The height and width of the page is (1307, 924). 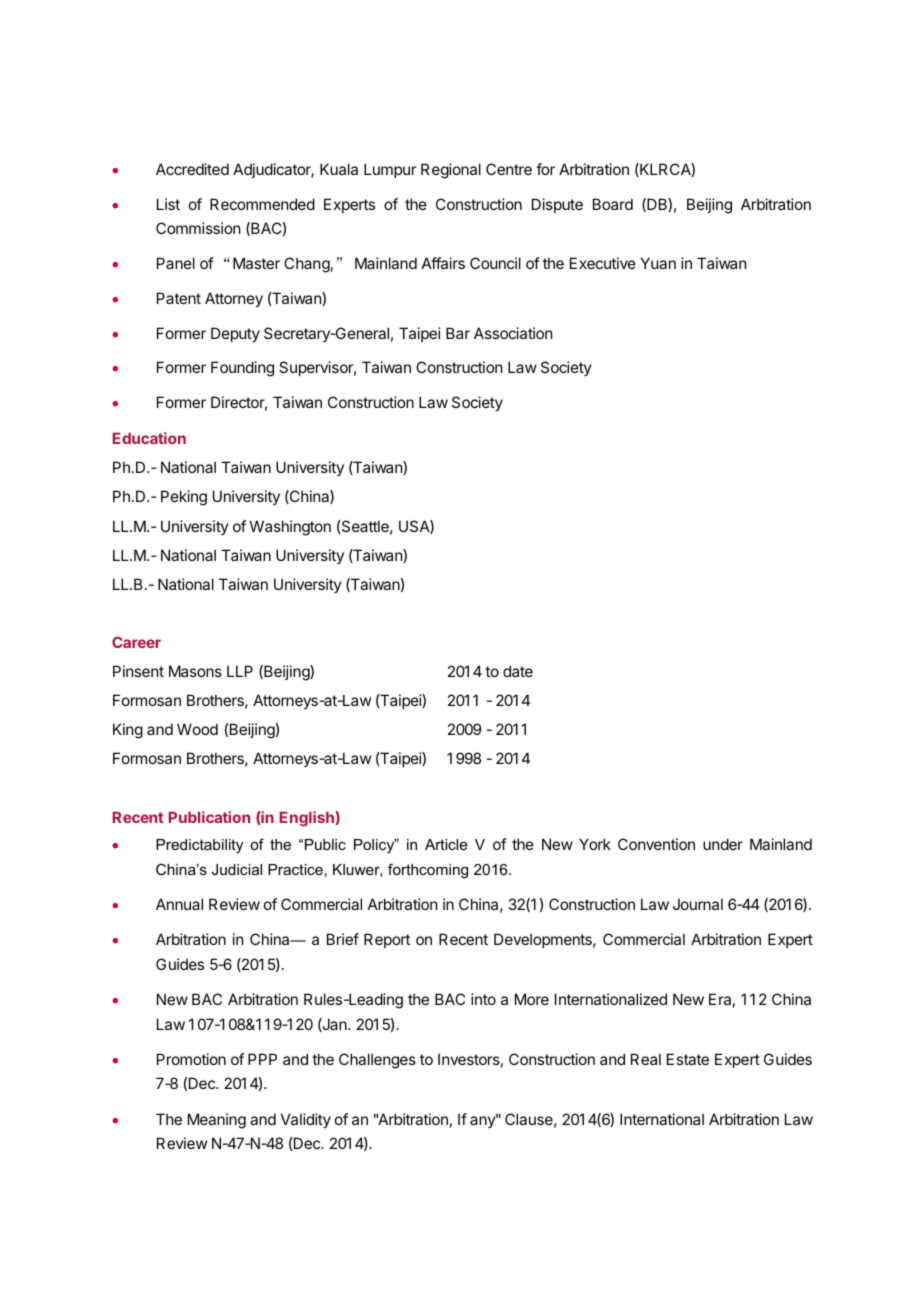 What do you see at coordinates (377, 1061) in the page?
I see `Challenges` at bounding box center [377, 1061].
